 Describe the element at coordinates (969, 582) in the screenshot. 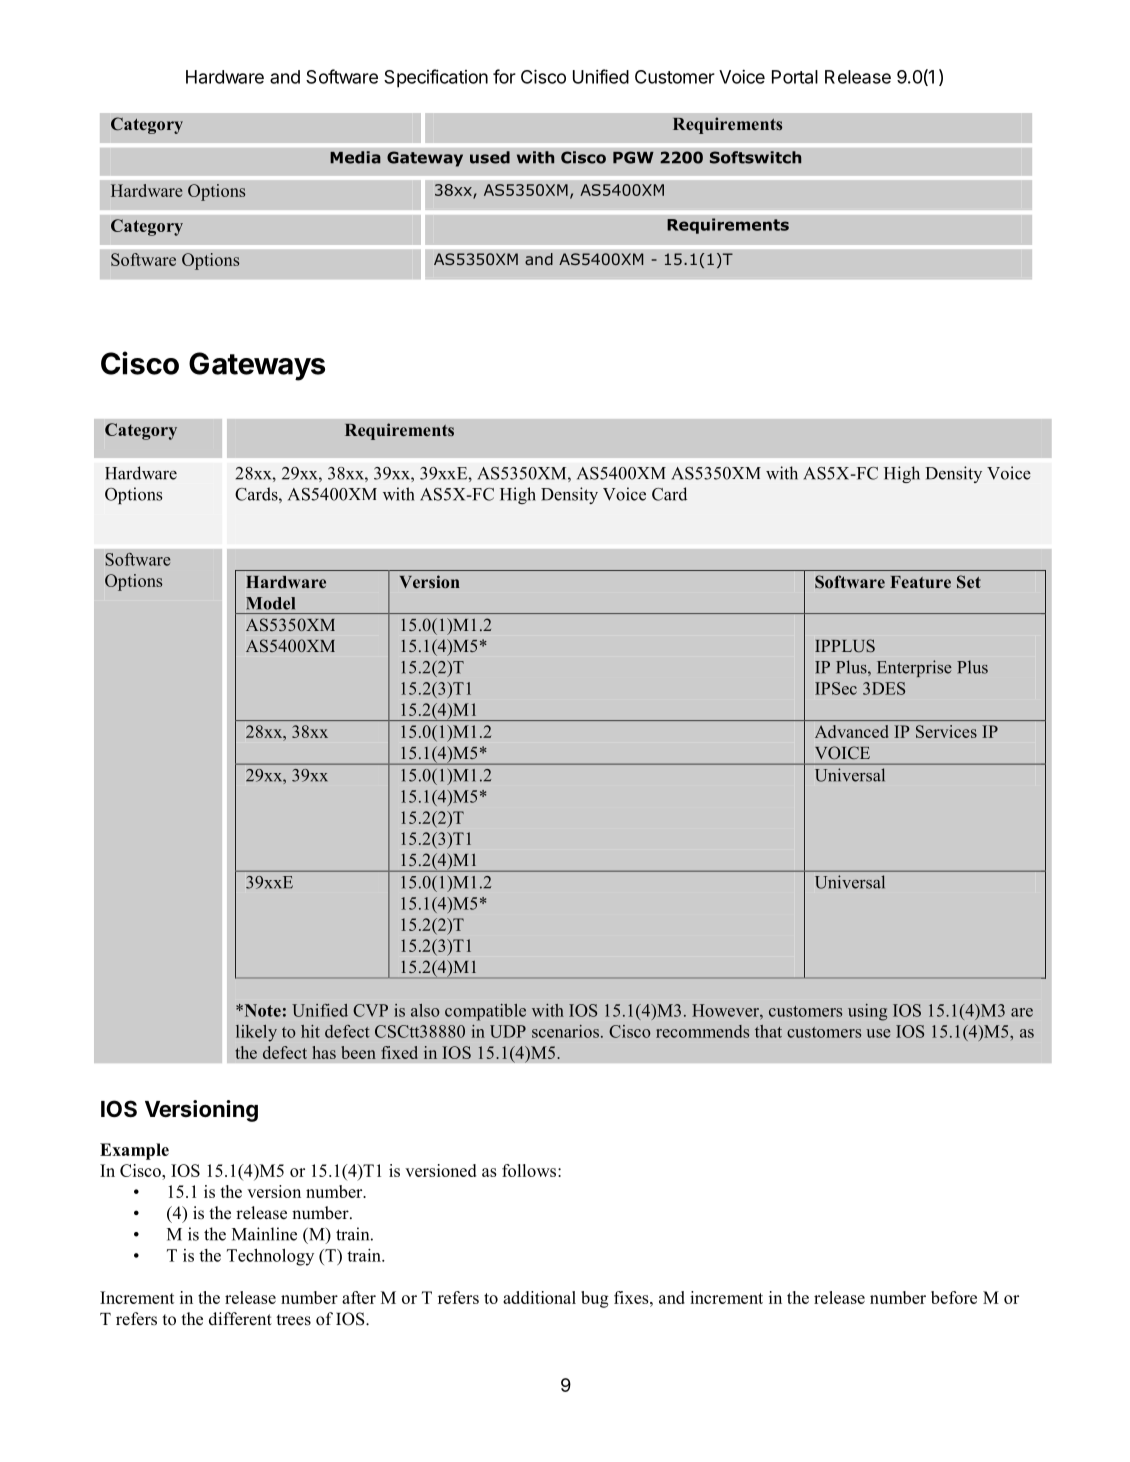

I see `Set` at that location.
